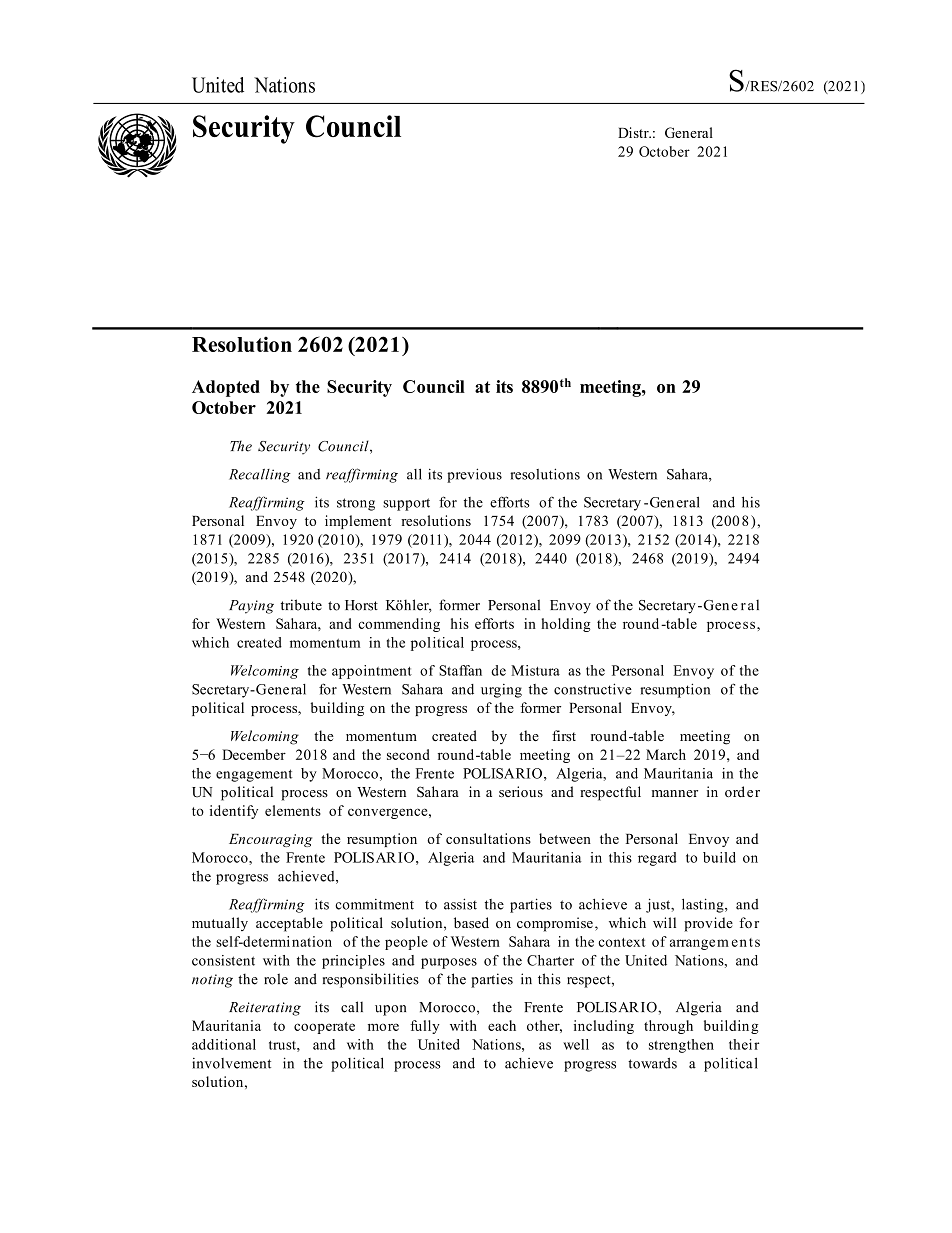  What do you see at coordinates (425, 1027) in the document?
I see `fully` at bounding box center [425, 1027].
